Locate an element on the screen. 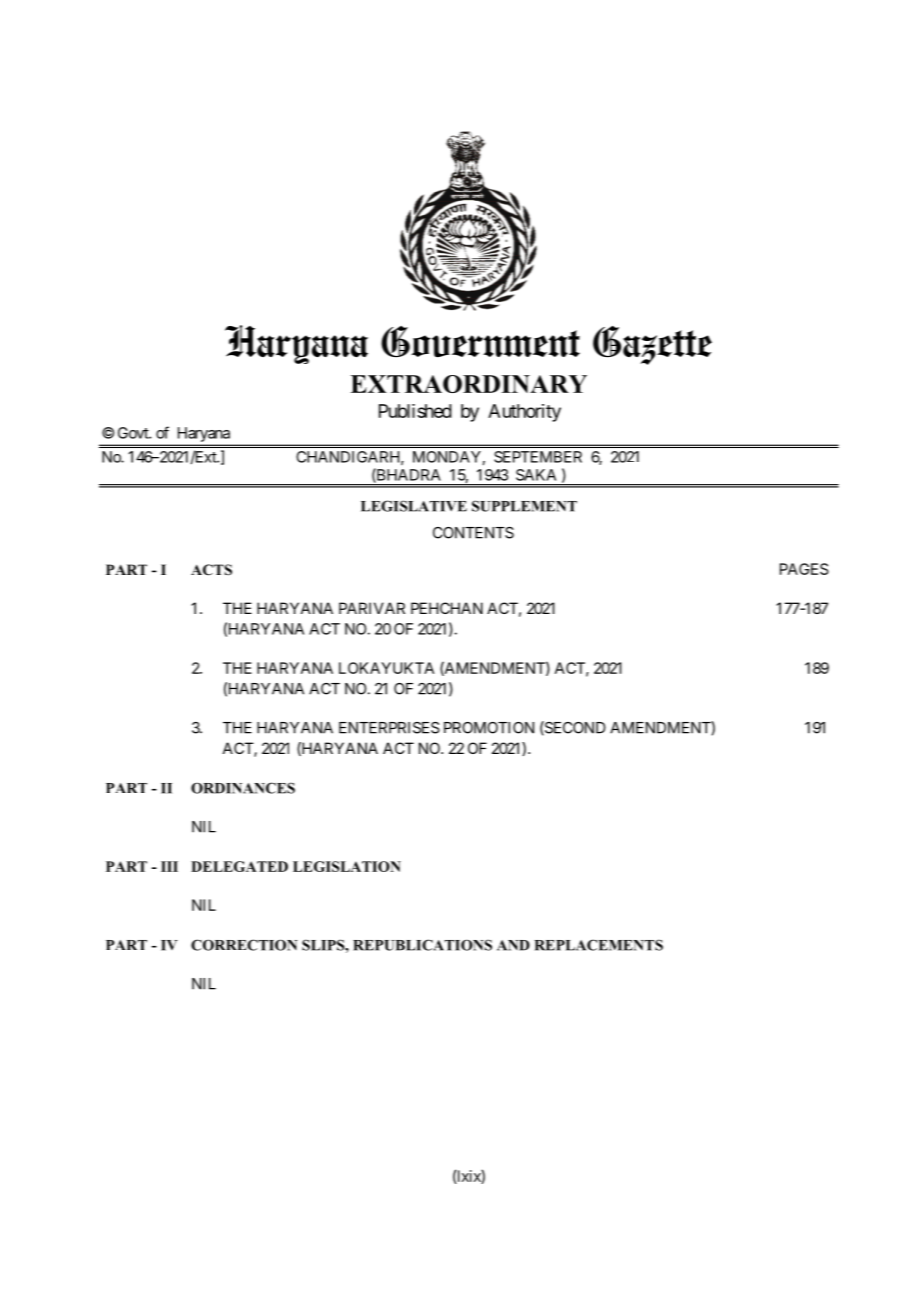  PROMOTION is located at coordinates (489, 728).
